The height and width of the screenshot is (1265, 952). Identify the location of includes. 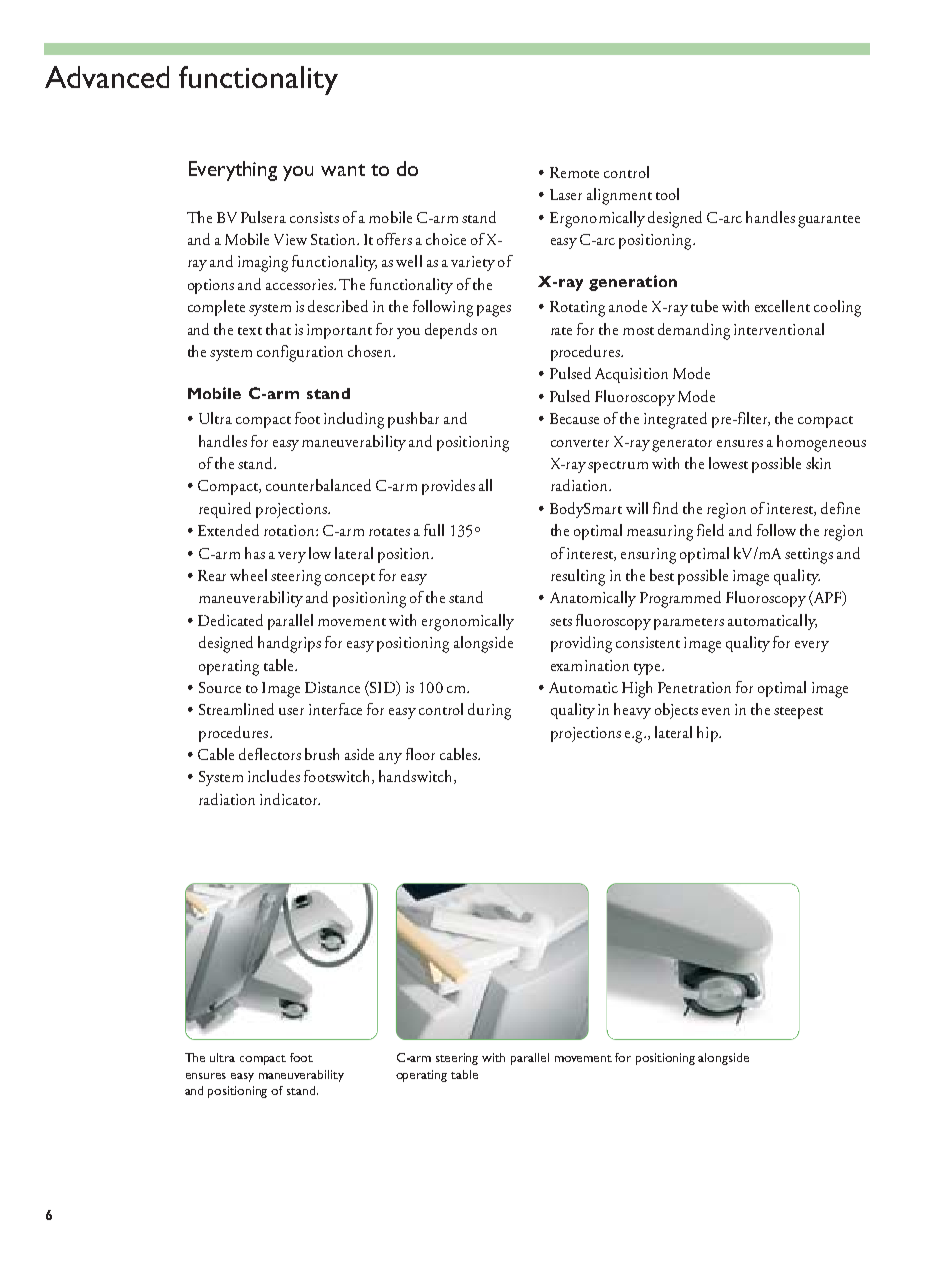
(274, 776).
